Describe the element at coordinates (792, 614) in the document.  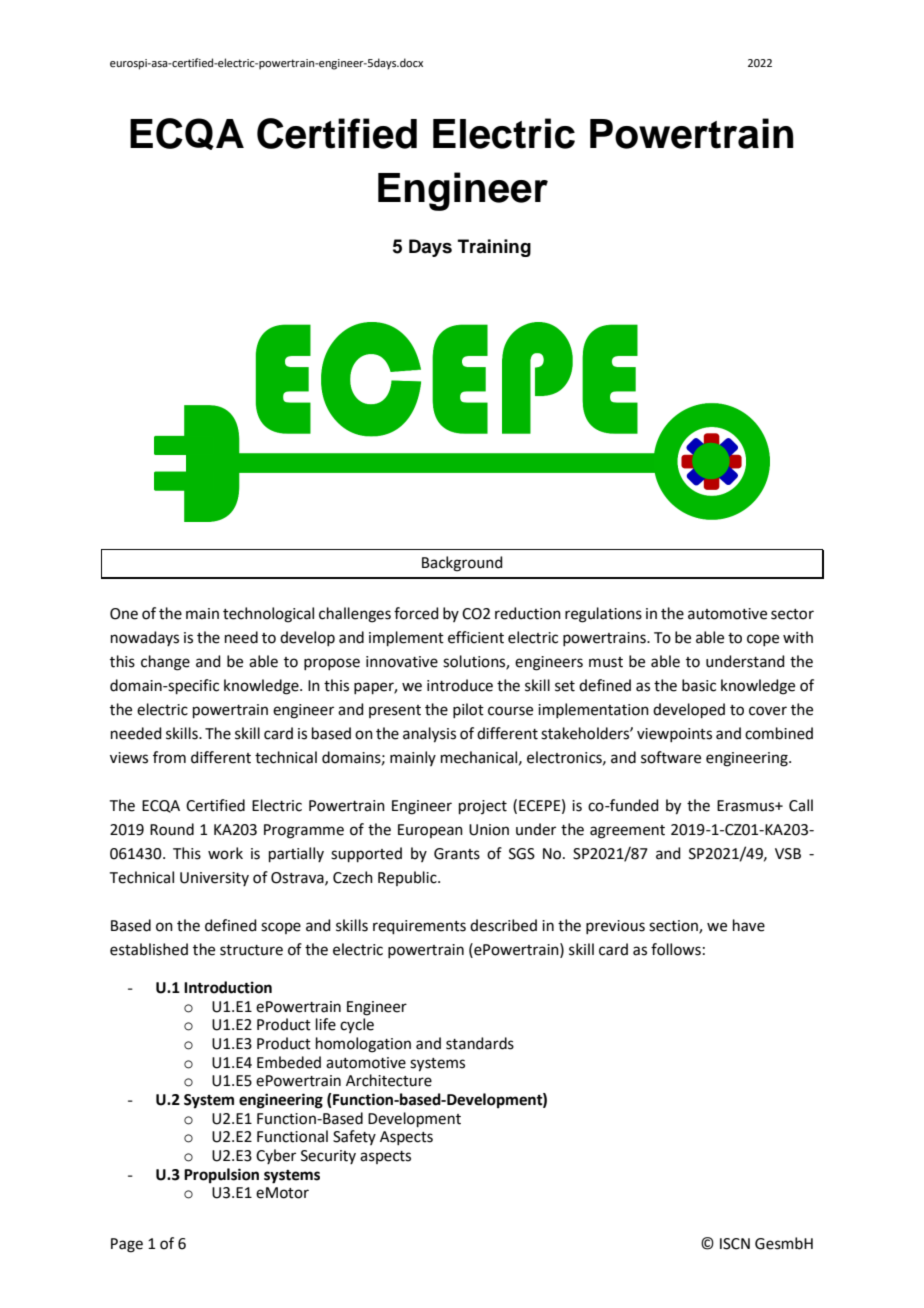
I see `sector` at that location.
